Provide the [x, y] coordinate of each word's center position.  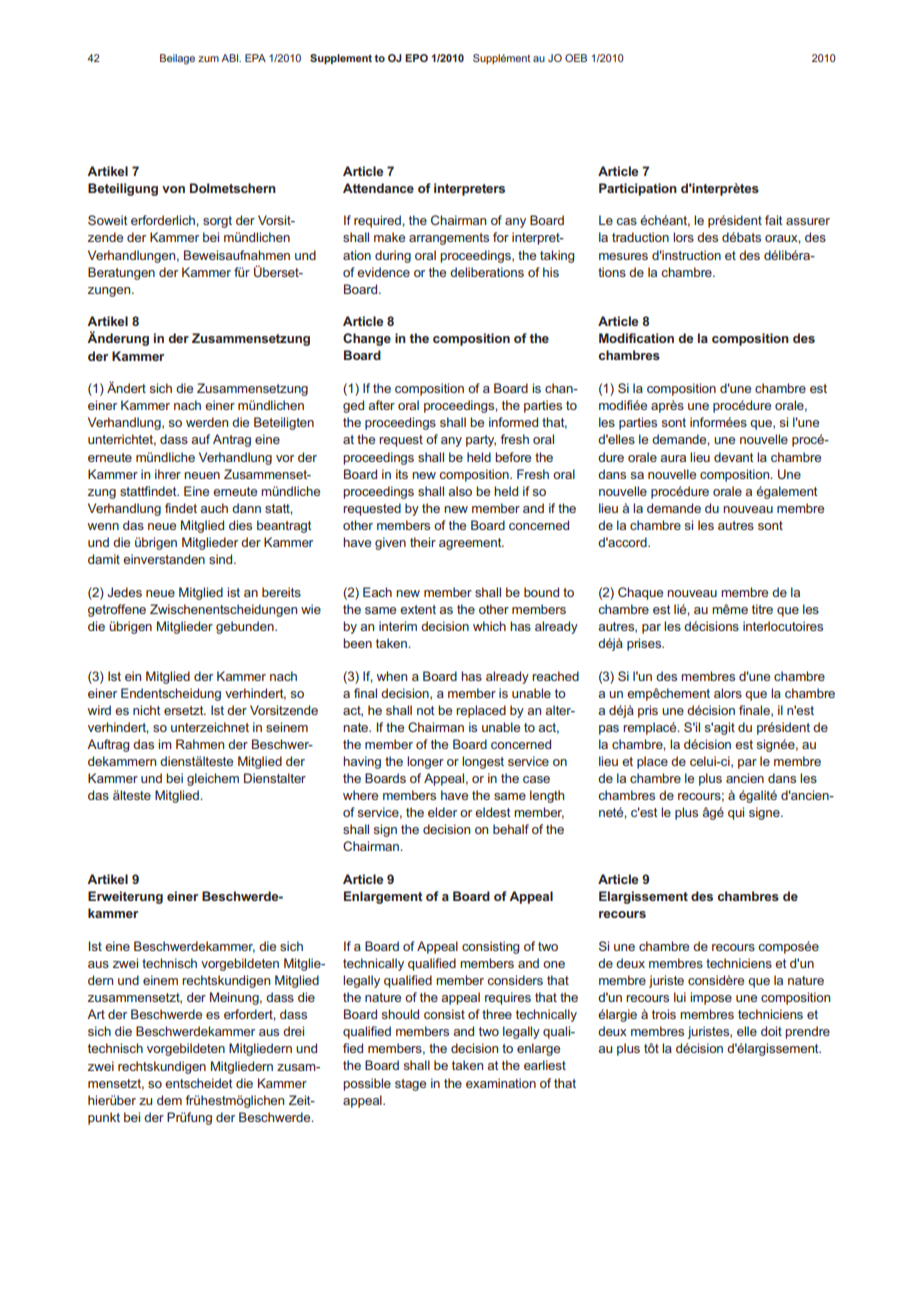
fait [774, 220]
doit [771, 1031]
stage [410, 1085]
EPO [416, 58]
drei [293, 1031]
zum [208, 59]
